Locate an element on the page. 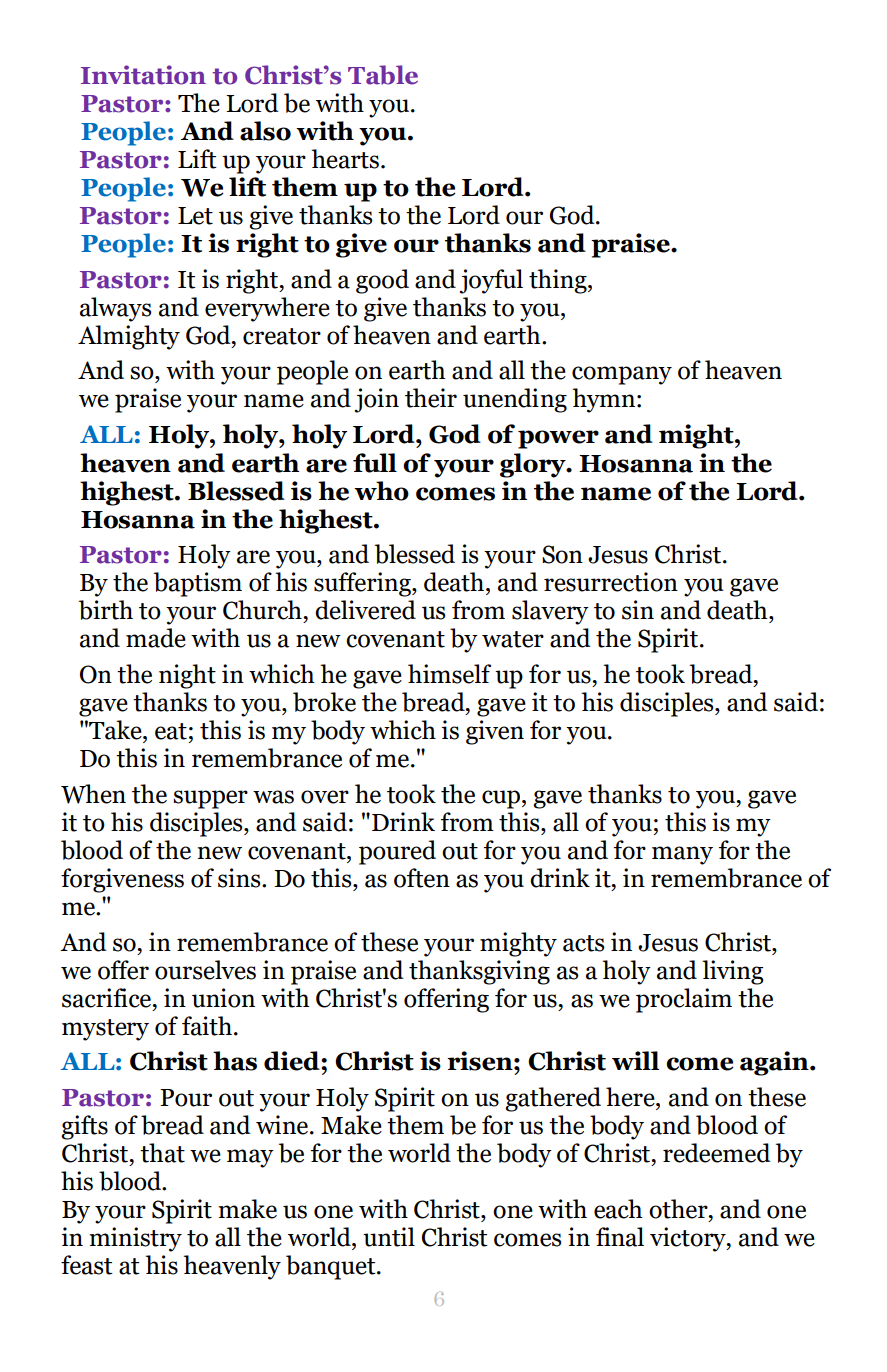 The height and width of the page is (1372, 887). thing is located at coordinates (559, 281).
